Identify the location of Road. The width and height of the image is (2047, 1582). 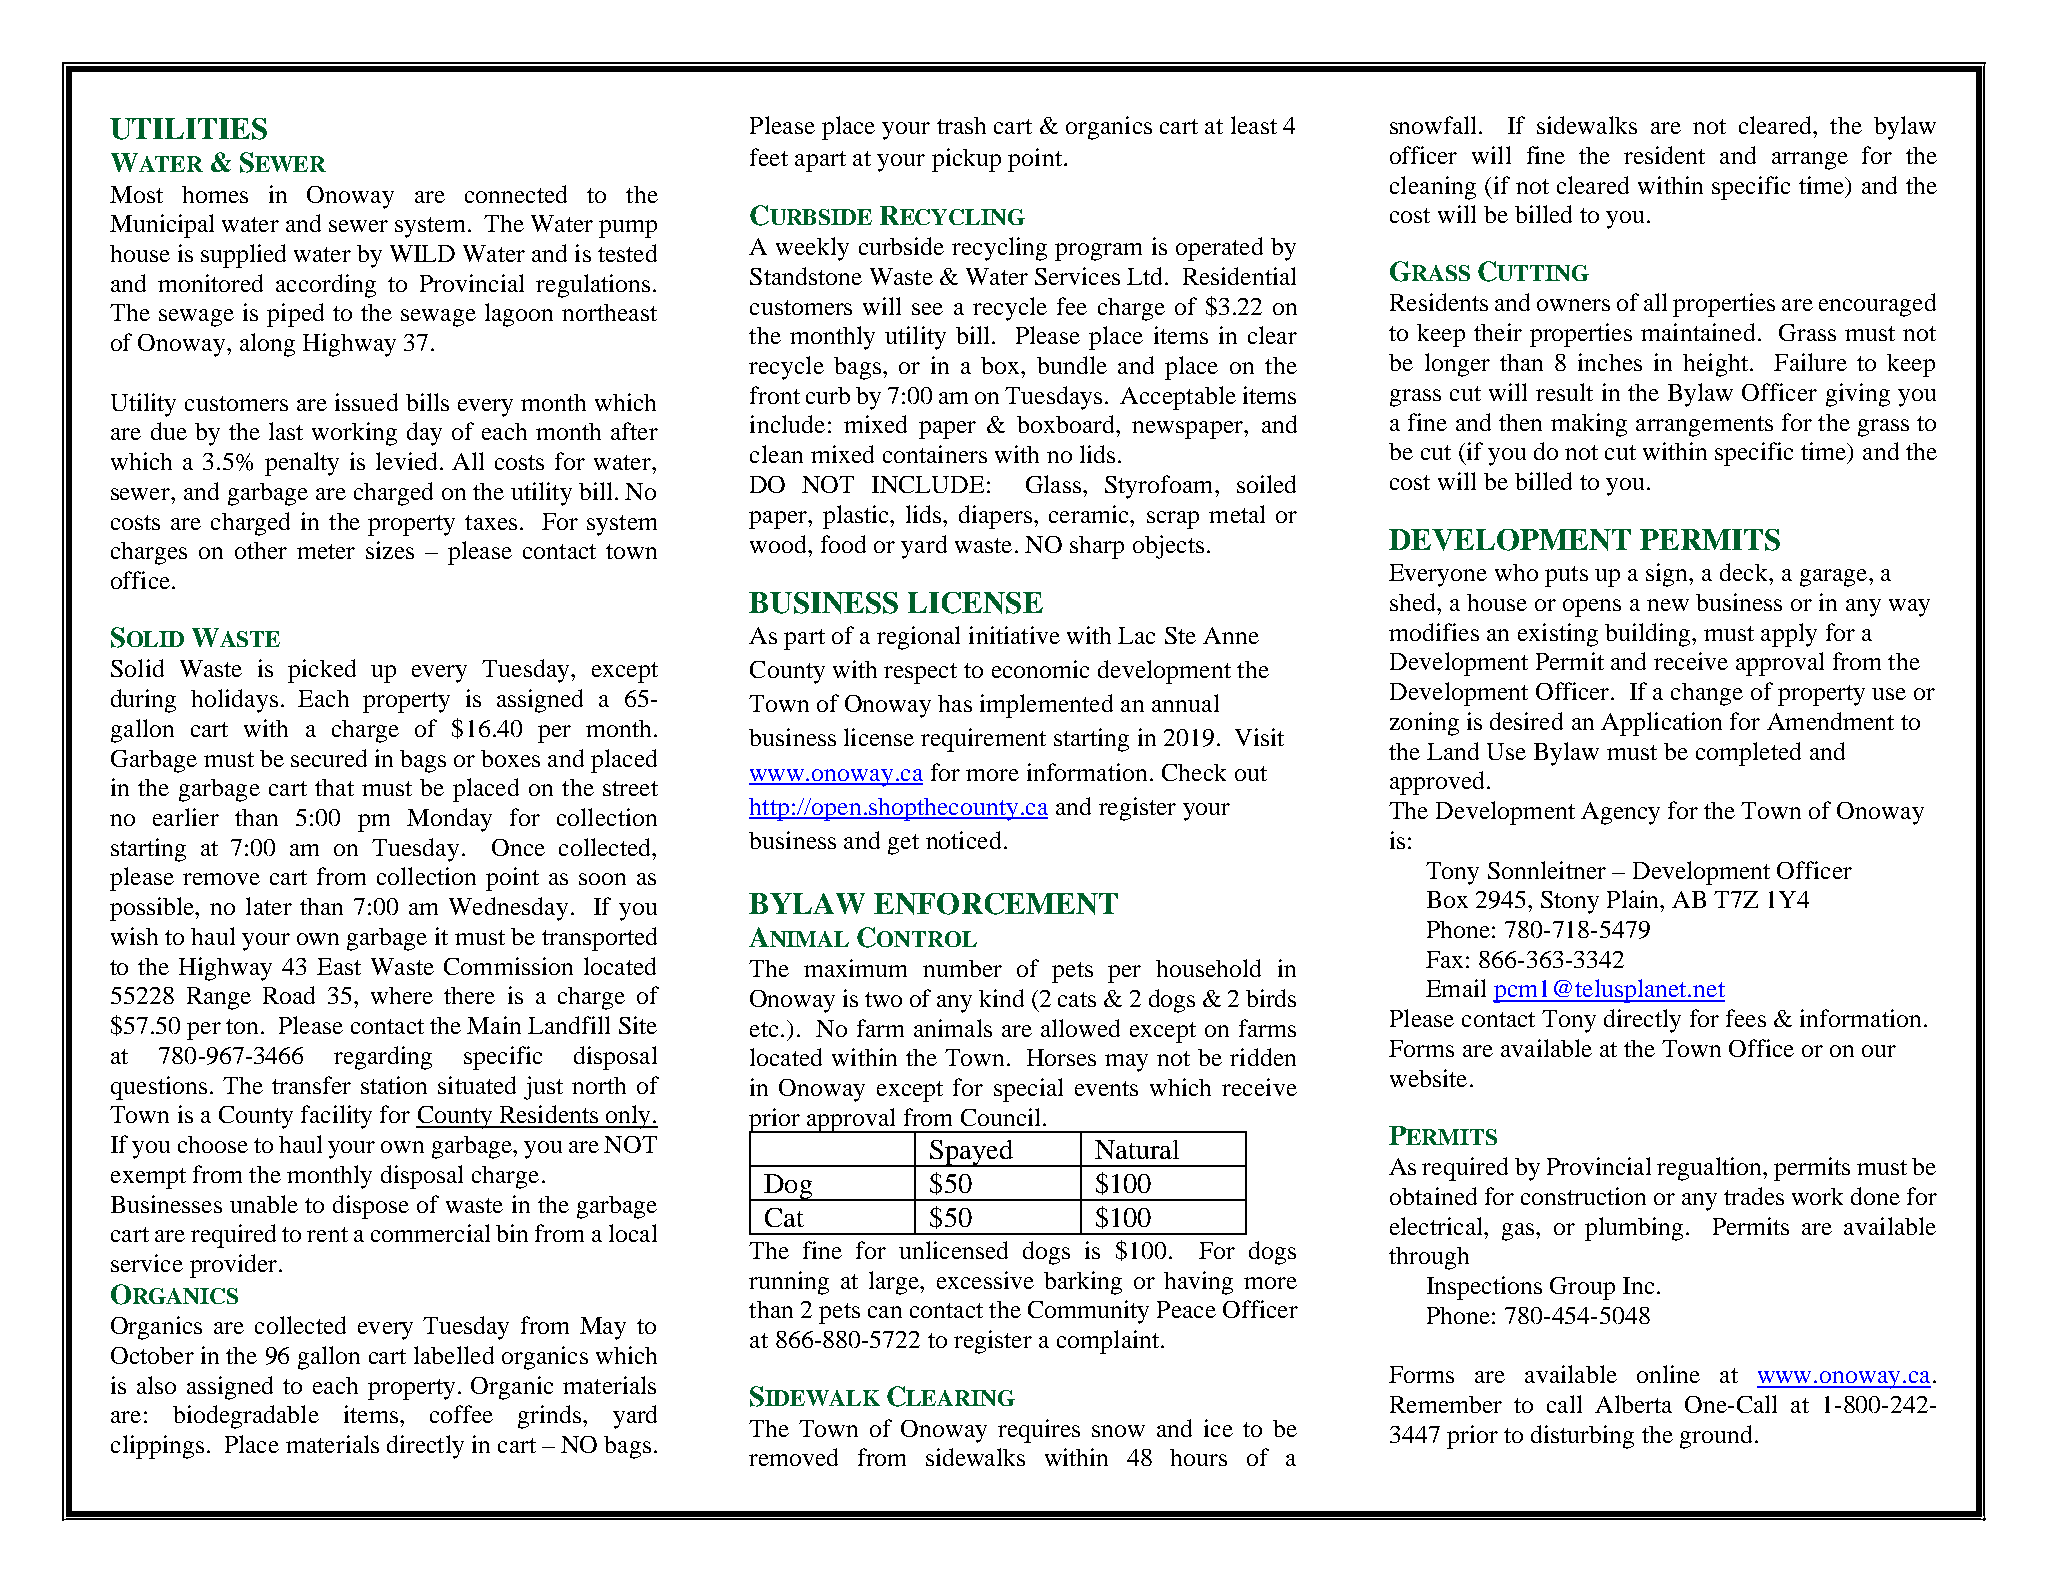
(289, 995).
